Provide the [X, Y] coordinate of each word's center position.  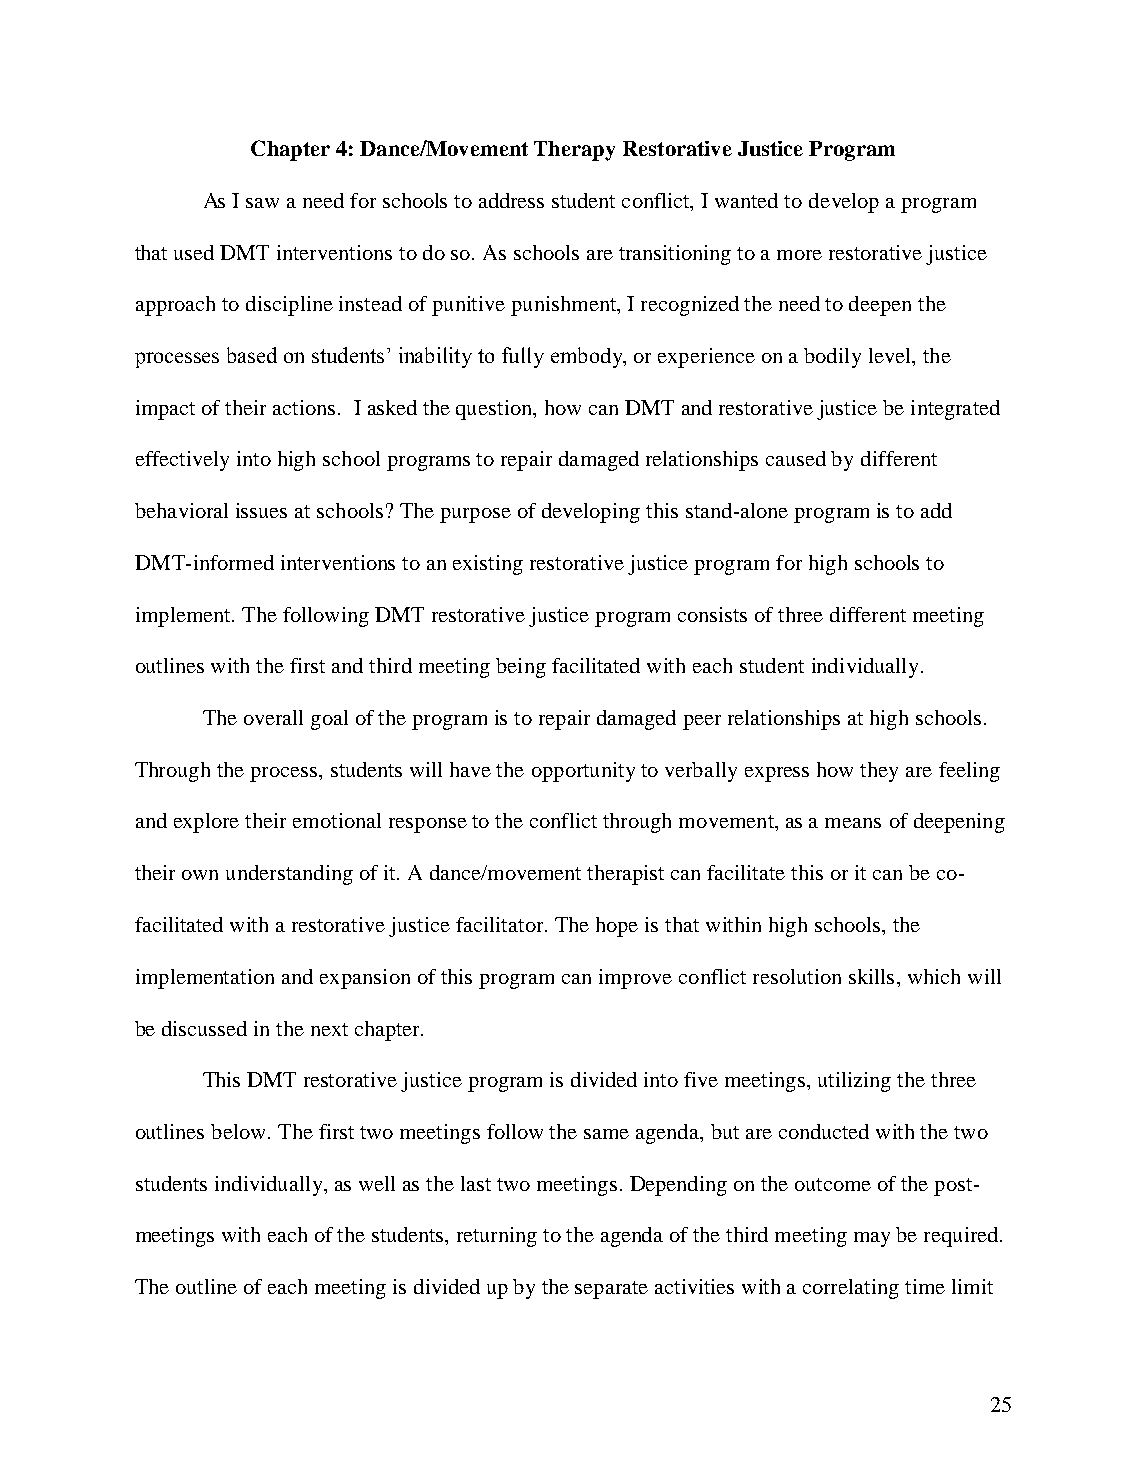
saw [262, 203]
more [799, 255]
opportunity [583, 772]
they [879, 772]
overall [273, 717]
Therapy [574, 151]
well [377, 1183]
